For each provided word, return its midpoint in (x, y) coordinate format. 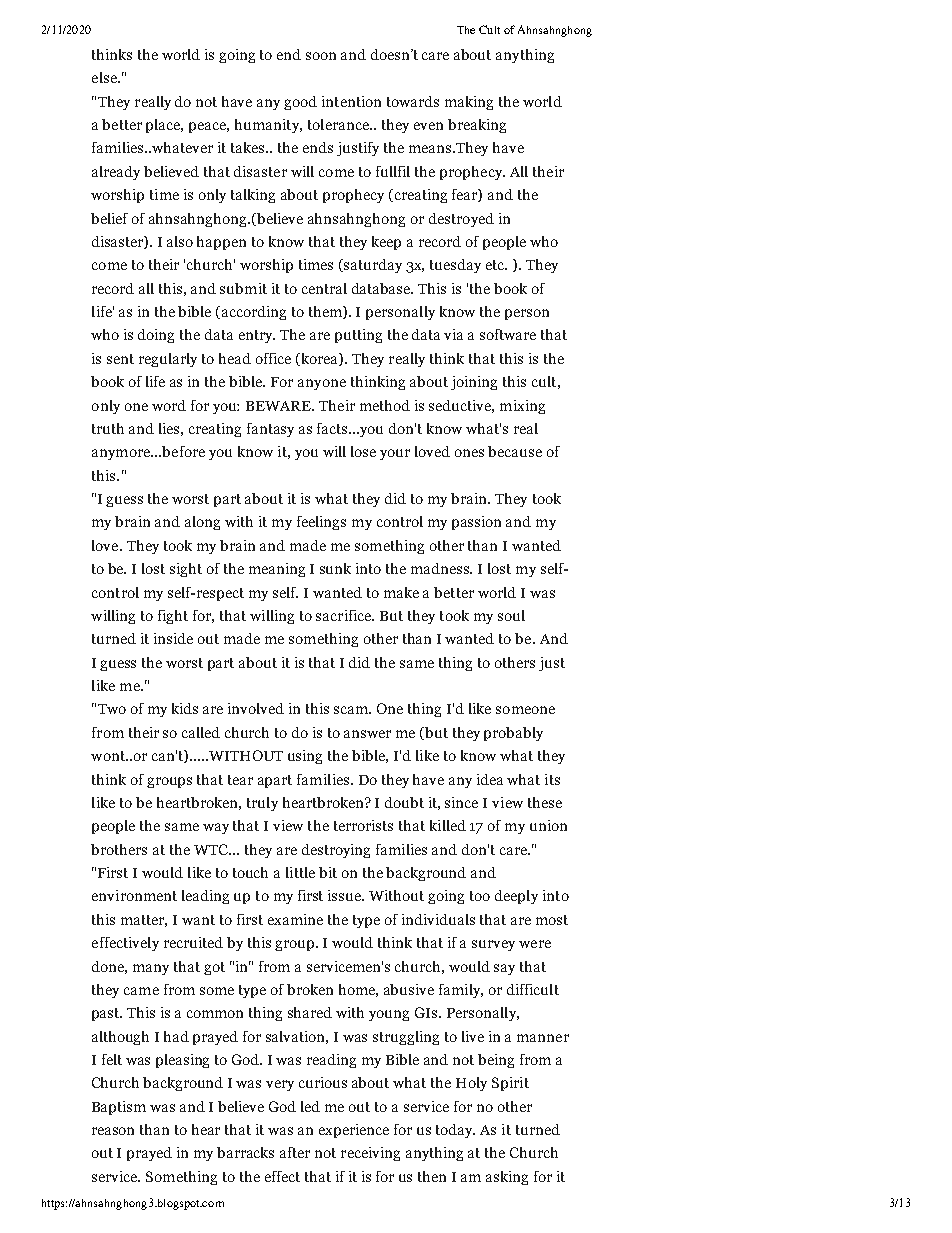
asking (507, 1178)
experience (354, 1131)
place (164, 126)
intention (351, 101)
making (469, 103)
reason (113, 1131)
